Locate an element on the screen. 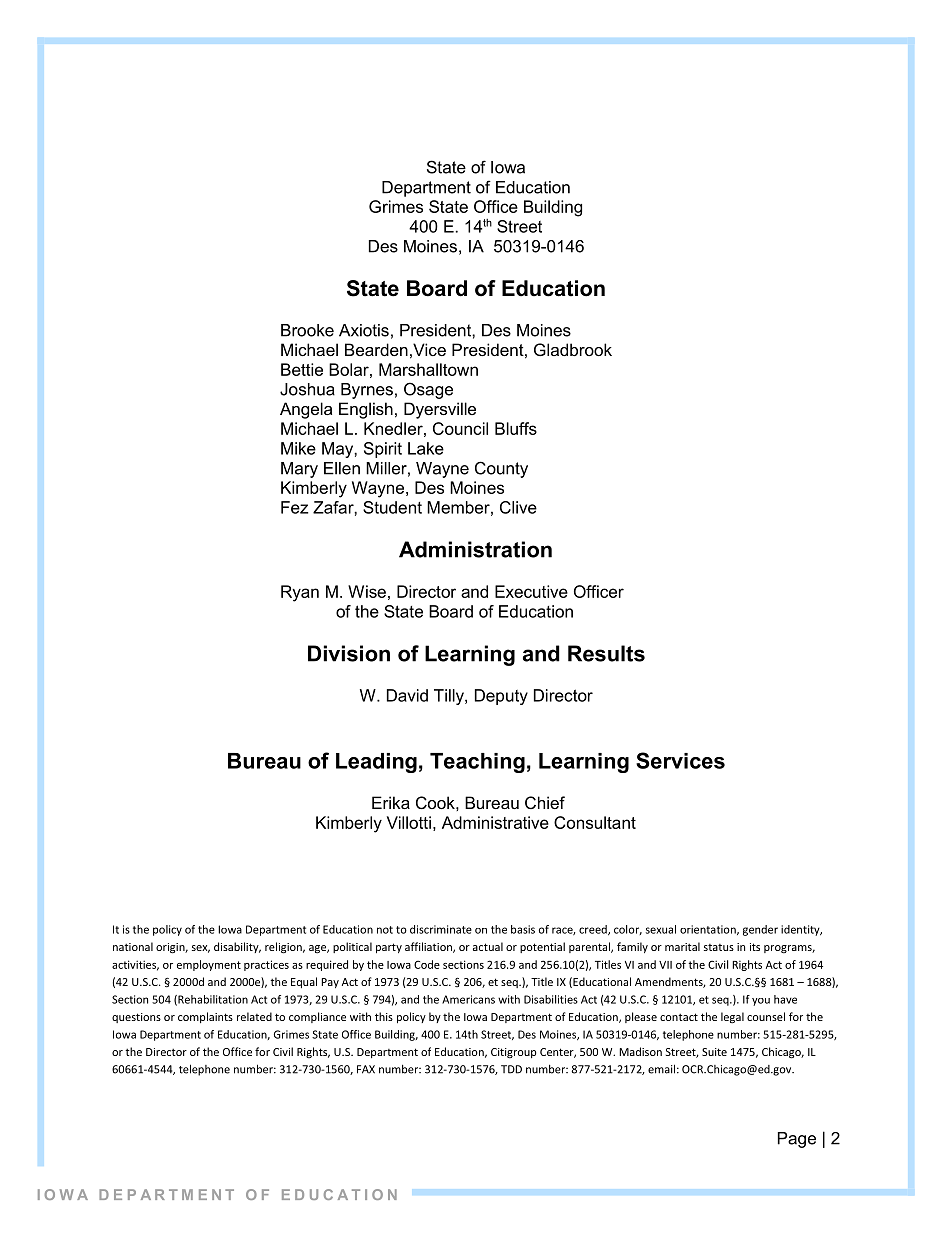 The width and height of the screenshot is (952, 1233). complaints is located at coordinates (205, 1017).
